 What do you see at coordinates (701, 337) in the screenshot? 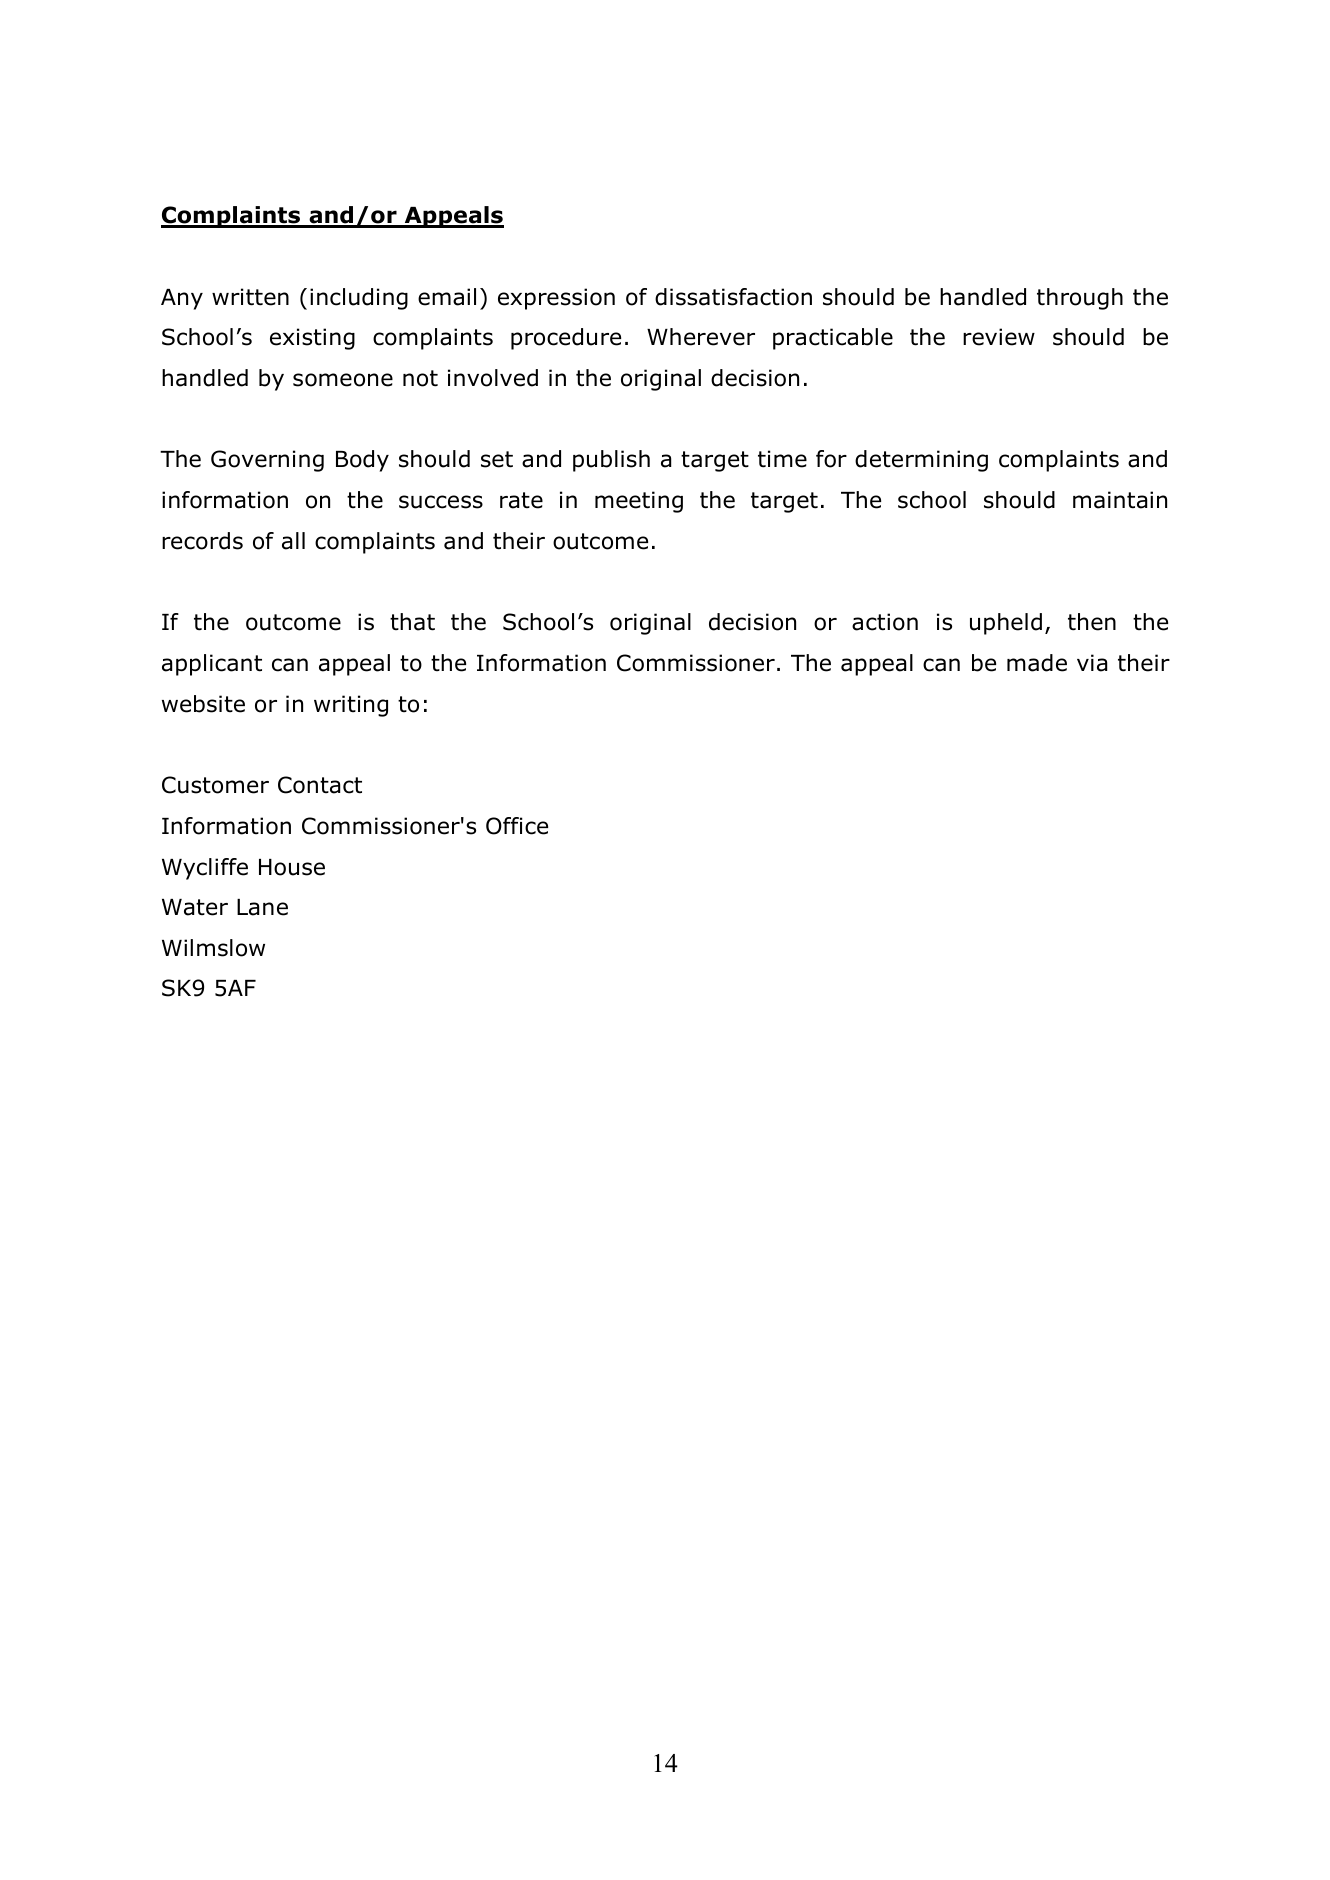
I see `Wherever` at bounding box center [701, 337].
